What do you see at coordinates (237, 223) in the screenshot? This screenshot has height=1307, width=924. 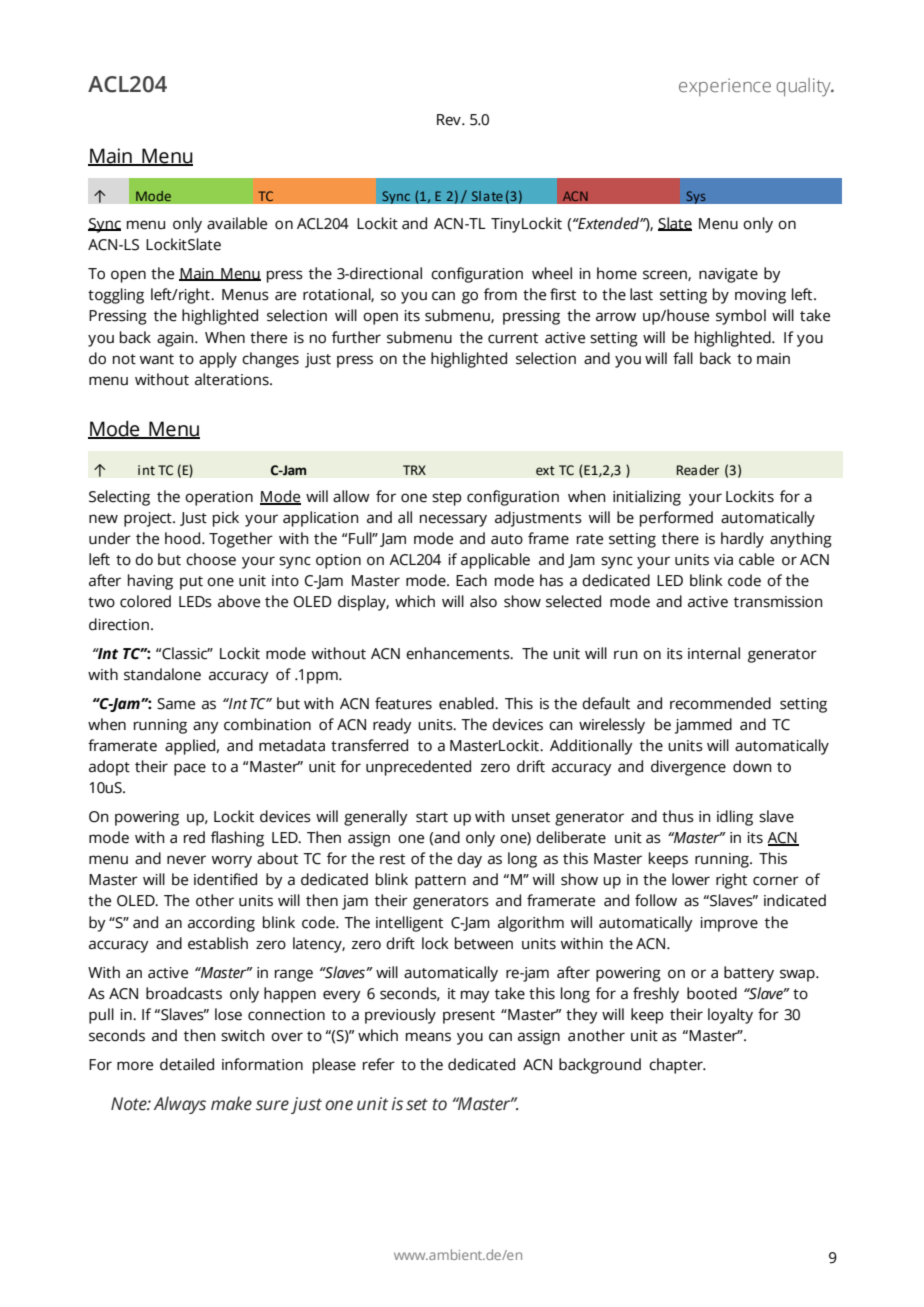 I see `available` at bounding box center [237, 223].
